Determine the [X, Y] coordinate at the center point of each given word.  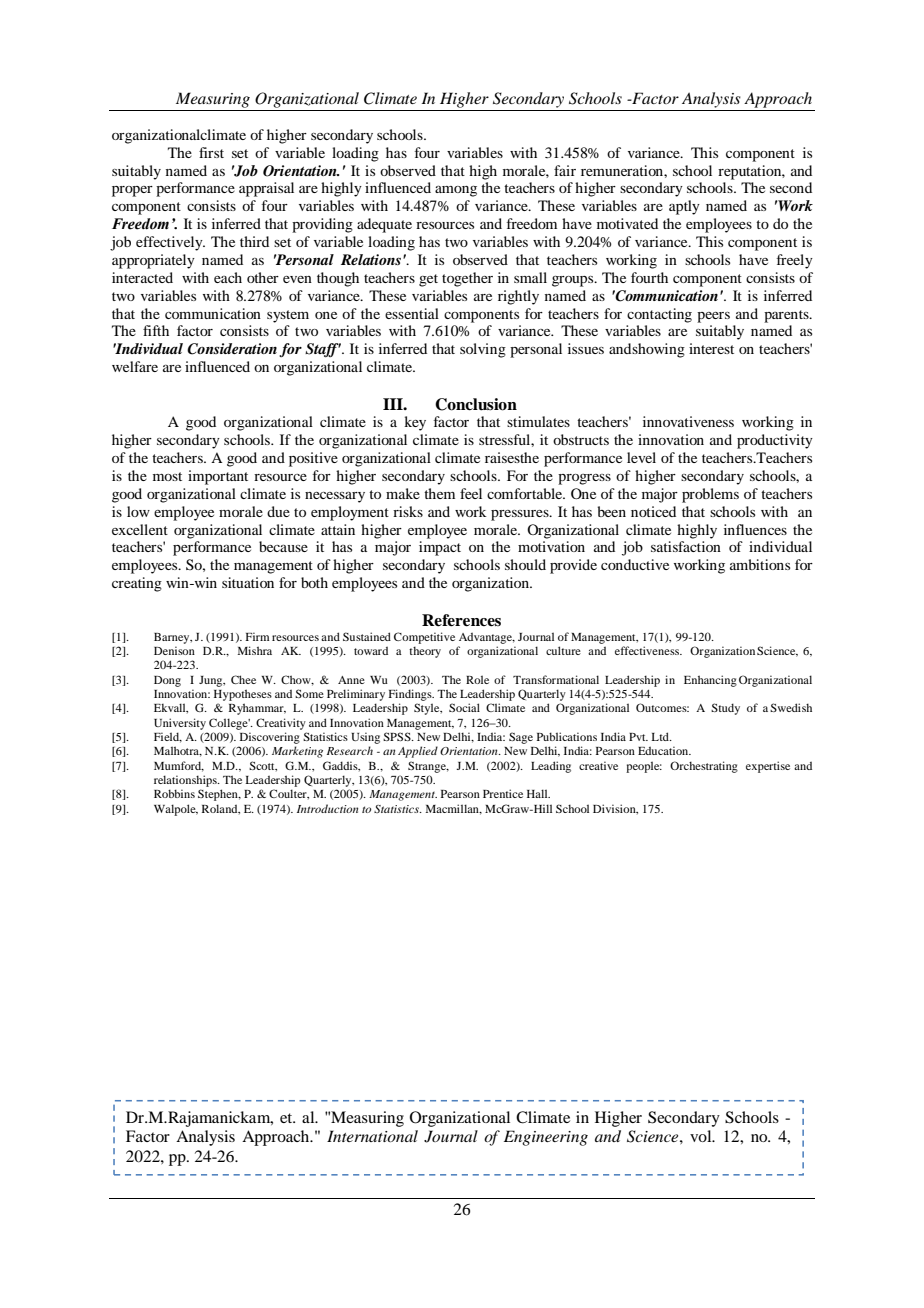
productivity [775, 441]
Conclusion [476, 404]
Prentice [503, 793]
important [218, 477]
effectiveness [648, 650]
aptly [684, 207]
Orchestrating [704, 767]
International [372, 1136]
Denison [174, 650]
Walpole [176, 810]
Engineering [546, 1138]
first [211, 152]
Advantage [487, 638]
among [456, 191]
